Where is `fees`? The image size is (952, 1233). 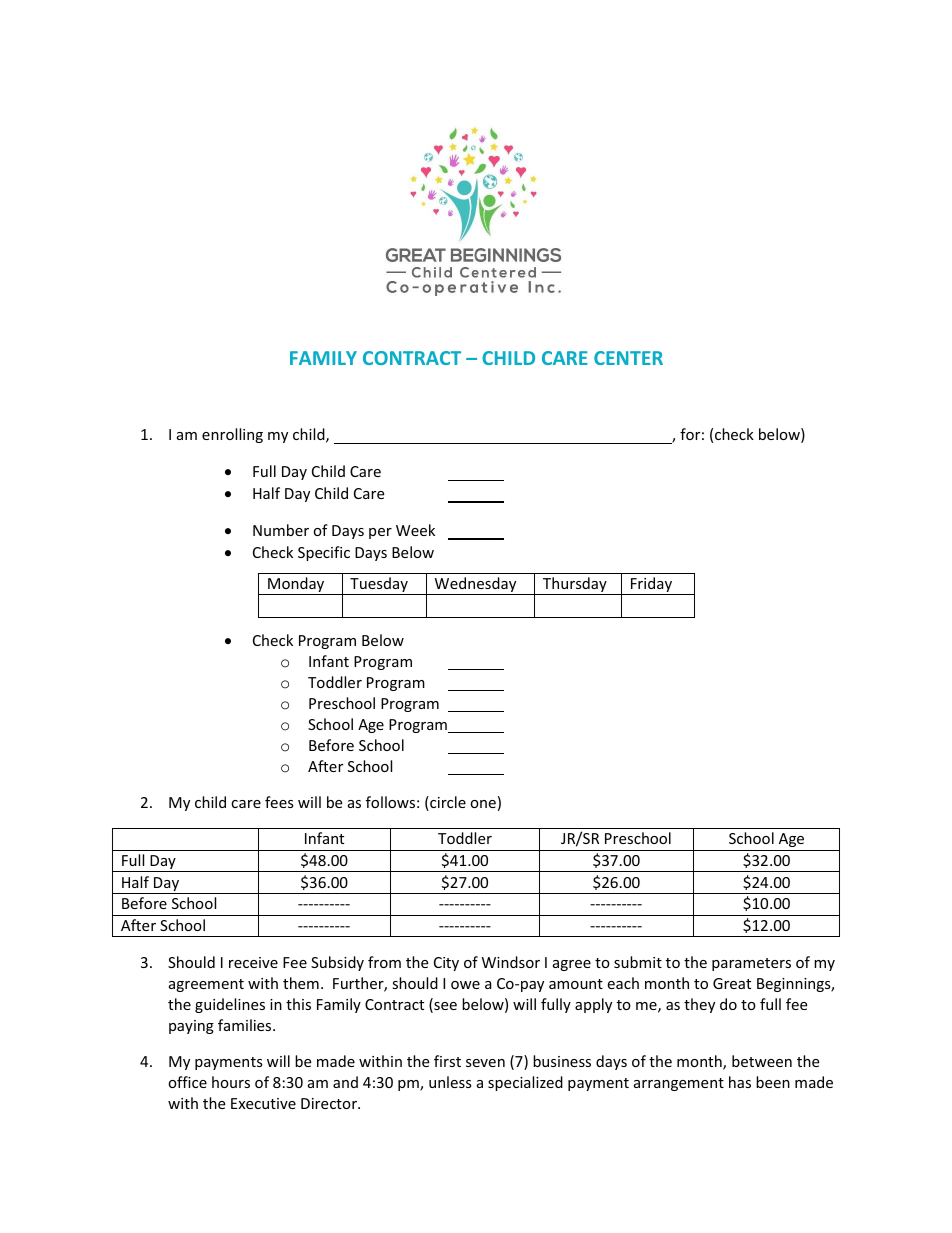
fees is located at coordinates (279, 802).
